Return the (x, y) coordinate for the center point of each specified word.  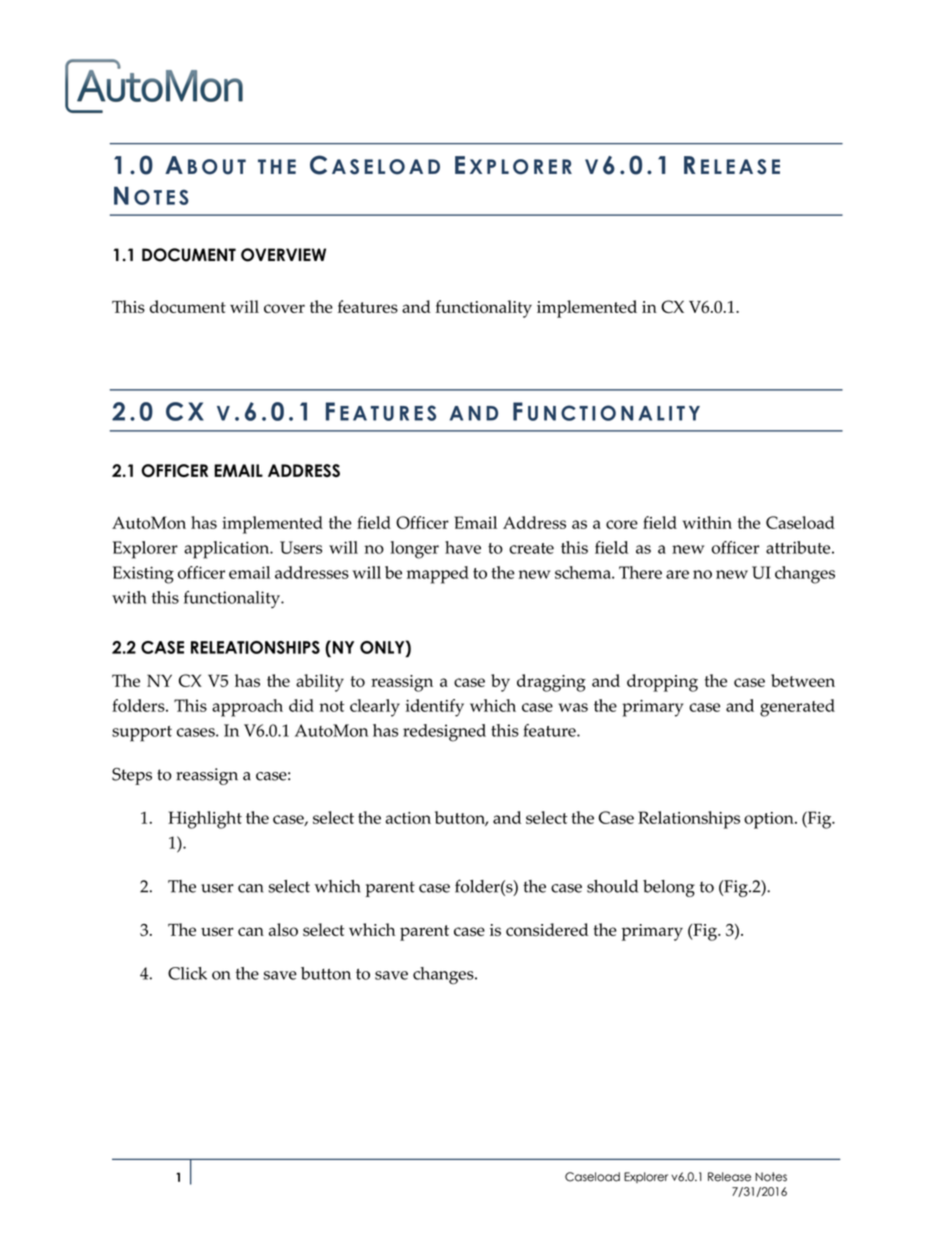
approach (247, 708)
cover (284, 309)
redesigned (444, 733)
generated (797, 708)
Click (187, 973)
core (622, 524)
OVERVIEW (283, 255)
